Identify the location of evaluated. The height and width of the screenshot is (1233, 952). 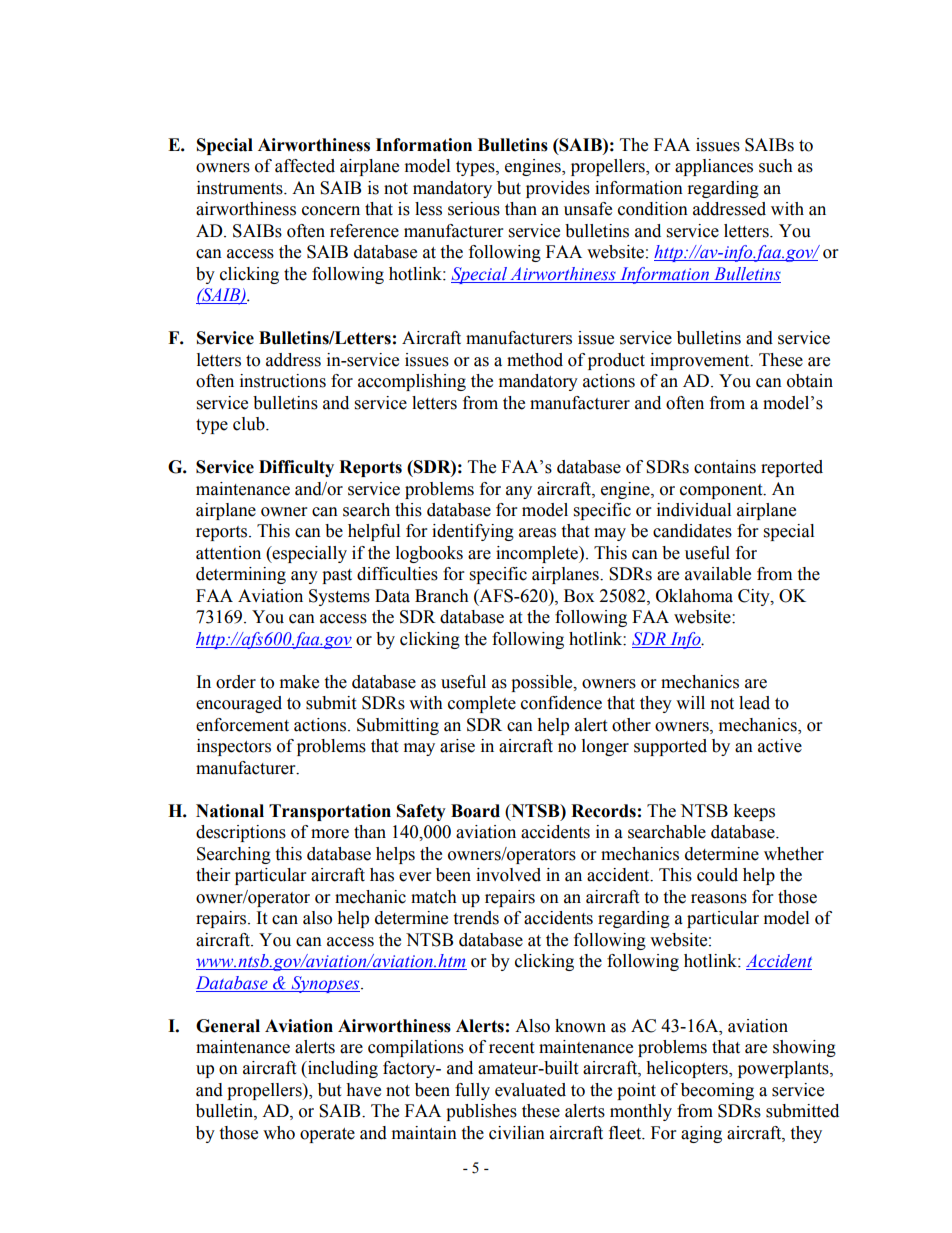
(530, 1090).
